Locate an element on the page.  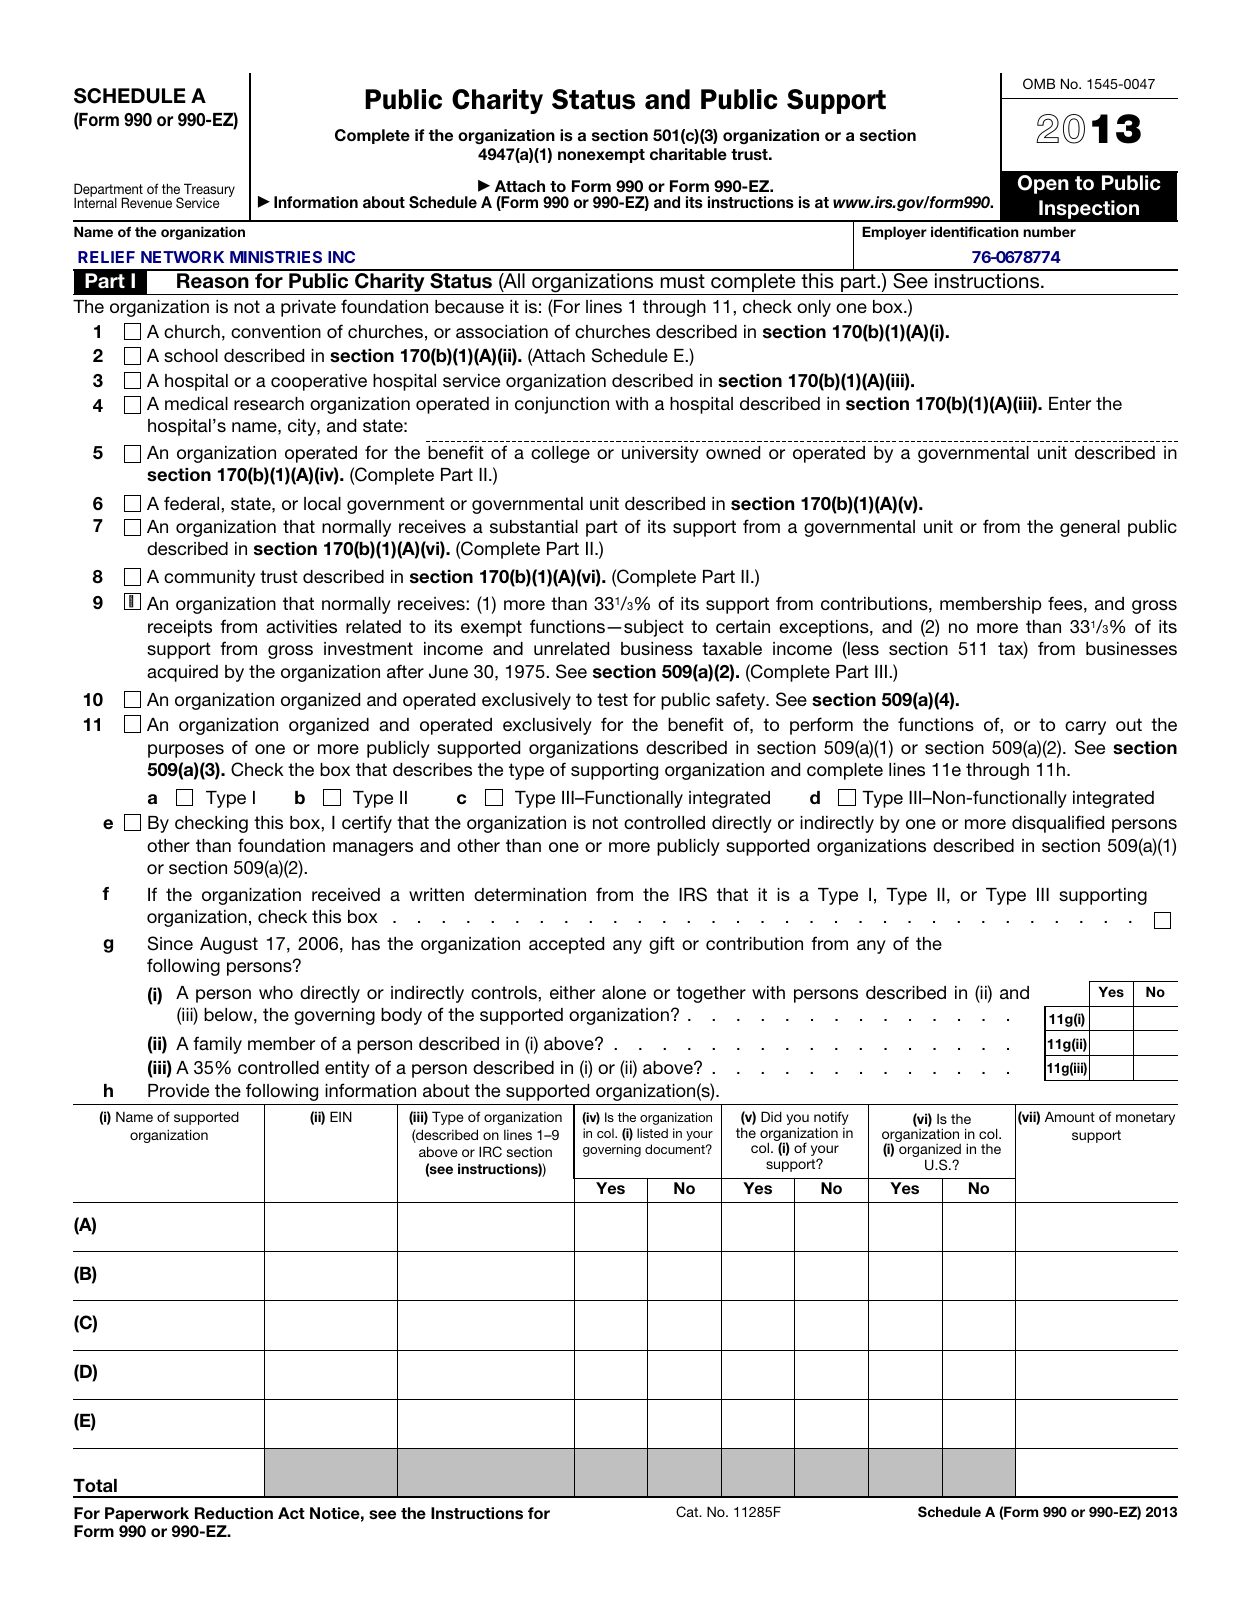
federal is located at coordinates (193, 503).
